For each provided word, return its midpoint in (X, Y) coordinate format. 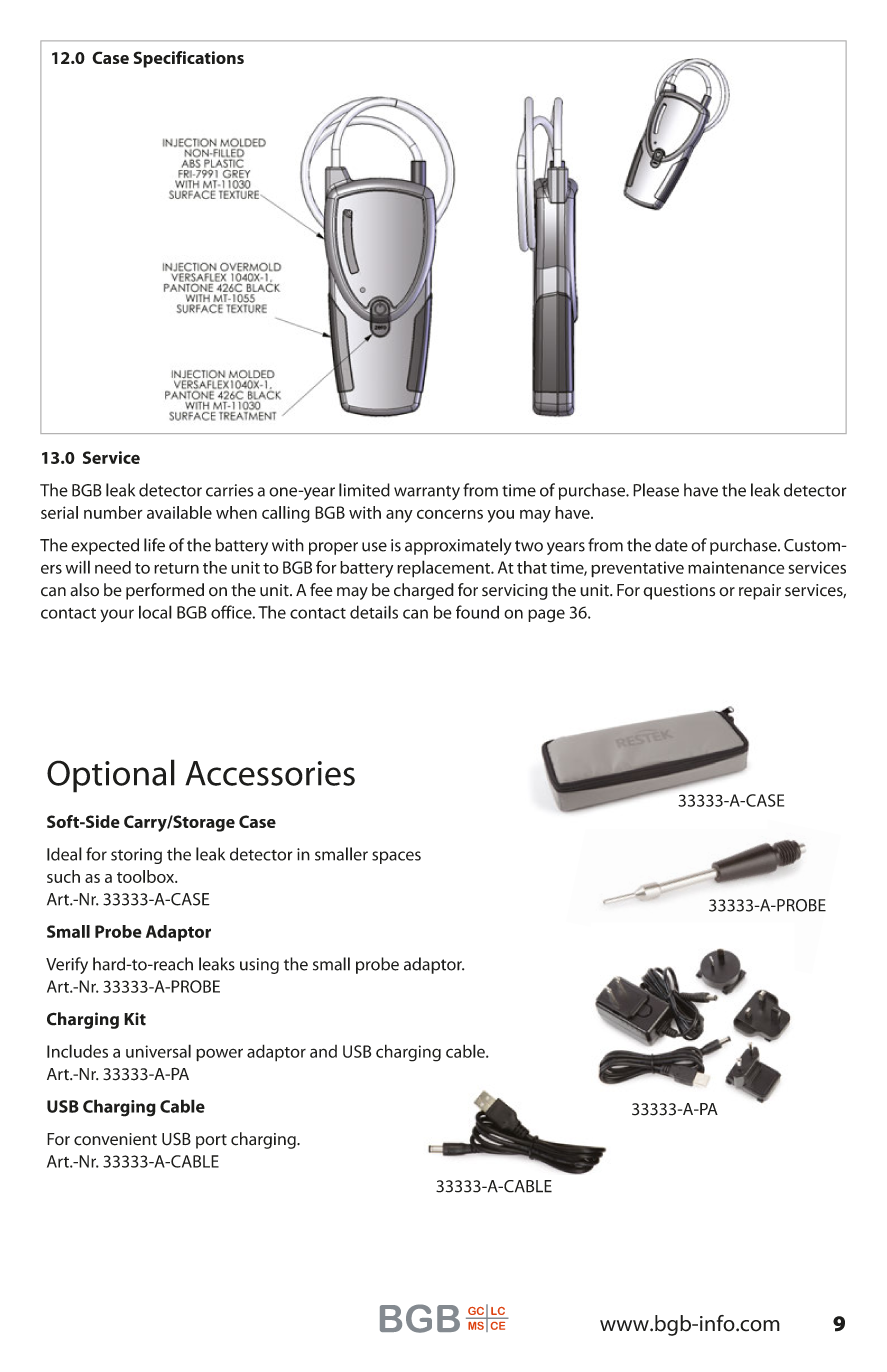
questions (679, 592)
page (546, 616)
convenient (115, 1139)
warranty (427, 492)
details (374, 612)
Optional (111, 776)
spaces (396, 857)
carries (229, 490)
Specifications (188, 59)
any (399, 516)
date (671, 545)
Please (656, 490)
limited (364, 490)
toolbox (147, 876)
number (113, 512)
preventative (637, 569)
